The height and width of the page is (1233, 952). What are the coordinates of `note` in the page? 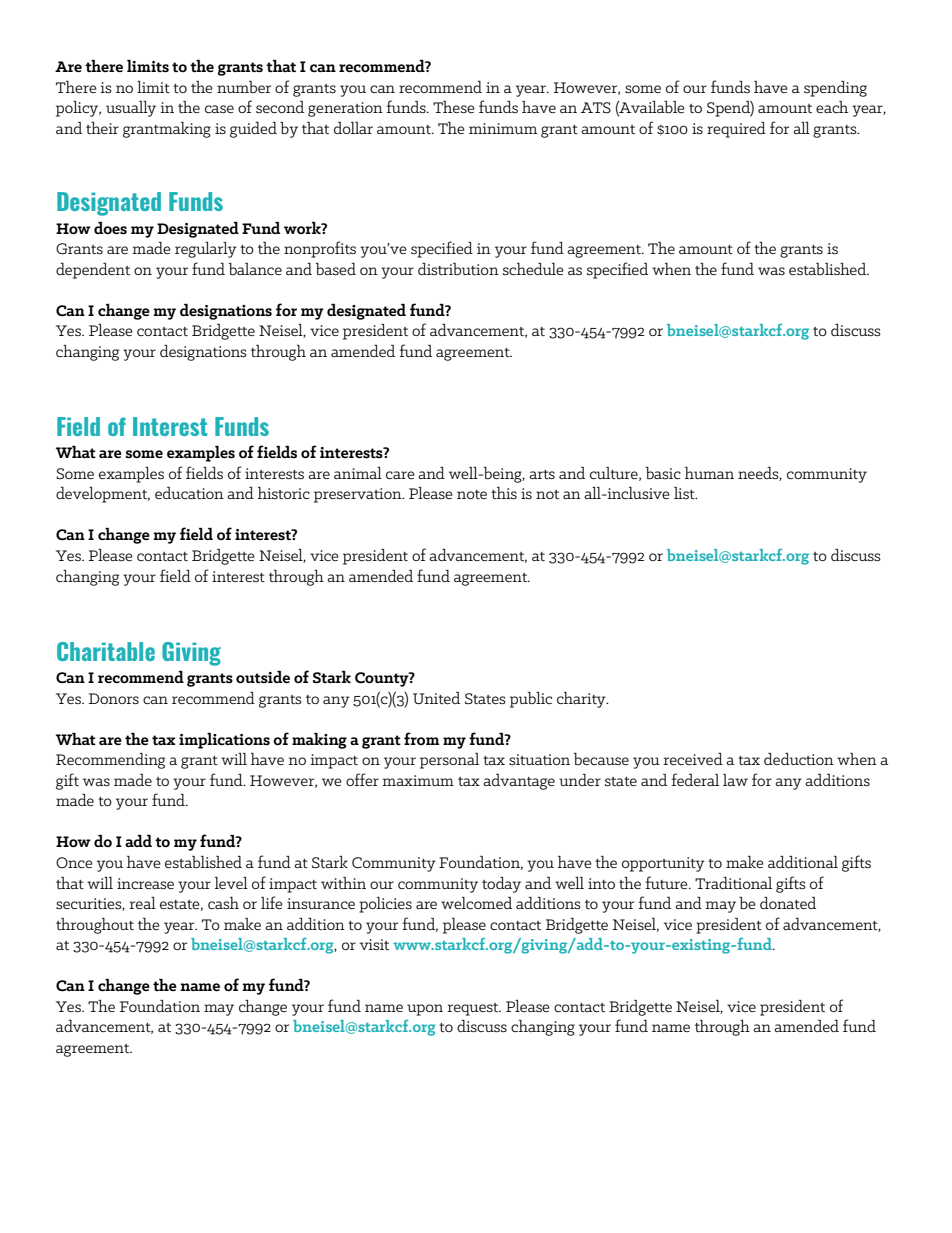 It's located at (472, 494).
